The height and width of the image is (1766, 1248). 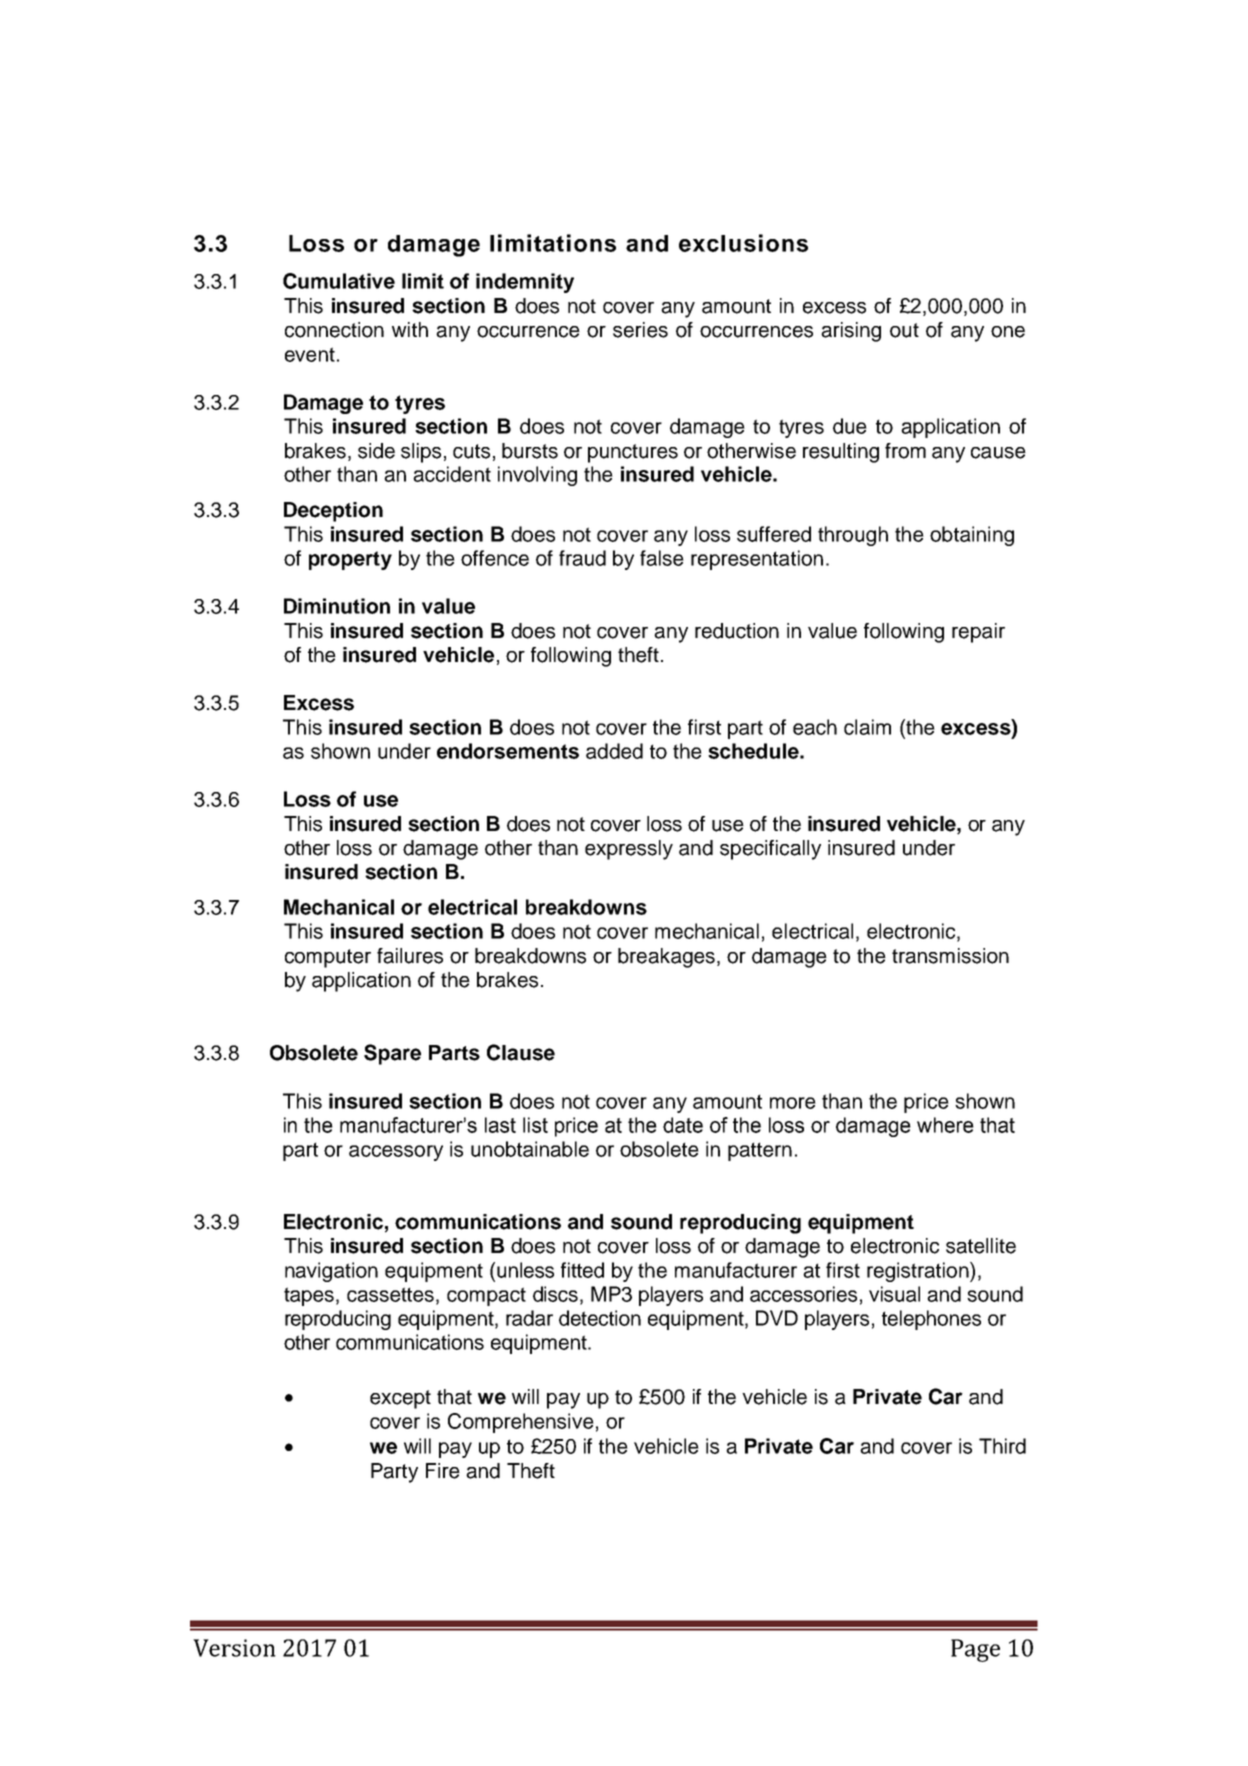 I want to click on out, so click(x=904, y=330).
